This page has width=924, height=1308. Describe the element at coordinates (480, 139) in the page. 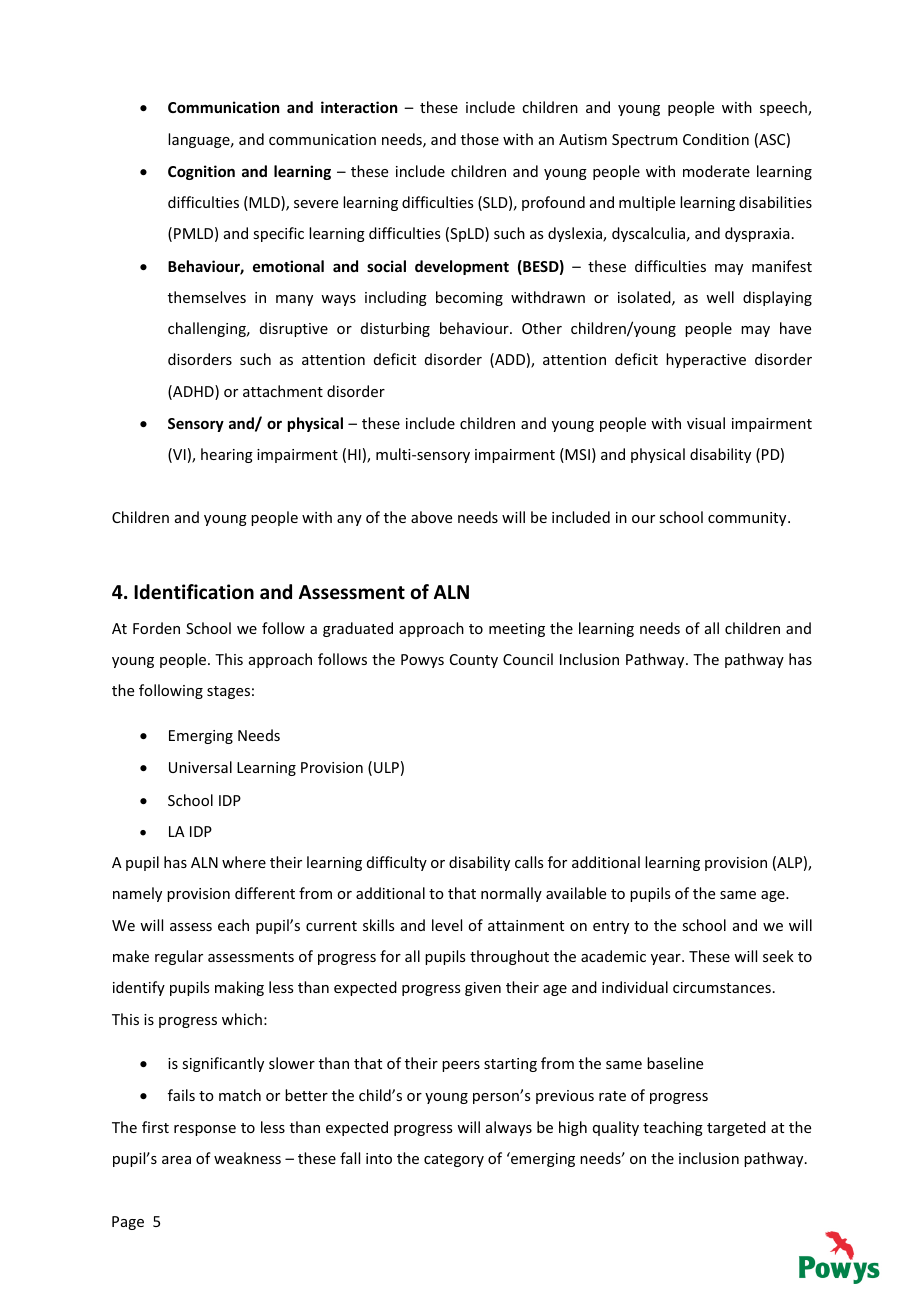

I see `those` at that location.
